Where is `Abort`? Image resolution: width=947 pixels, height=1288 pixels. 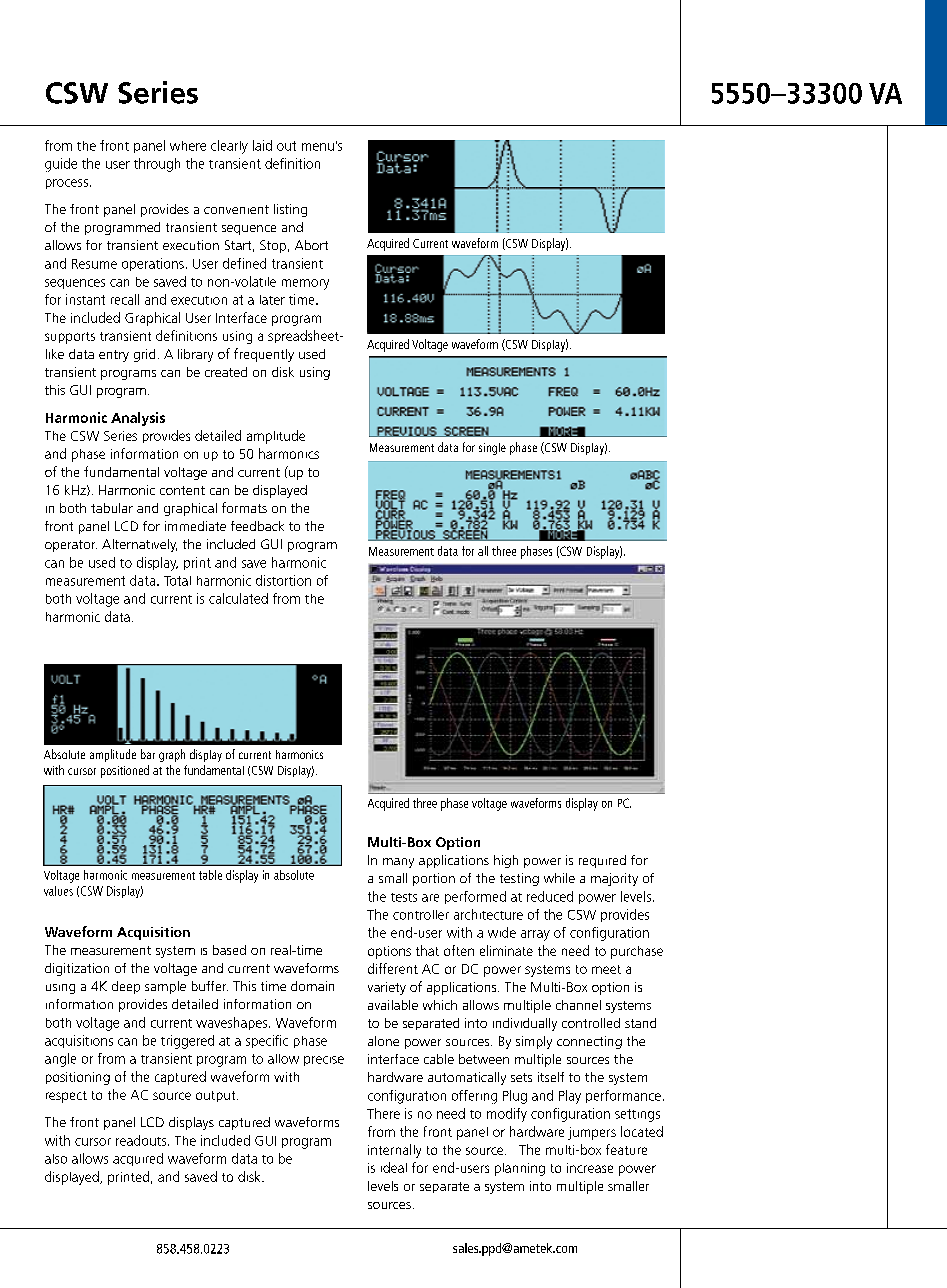 Abort is located at coordinates (311, 245).
